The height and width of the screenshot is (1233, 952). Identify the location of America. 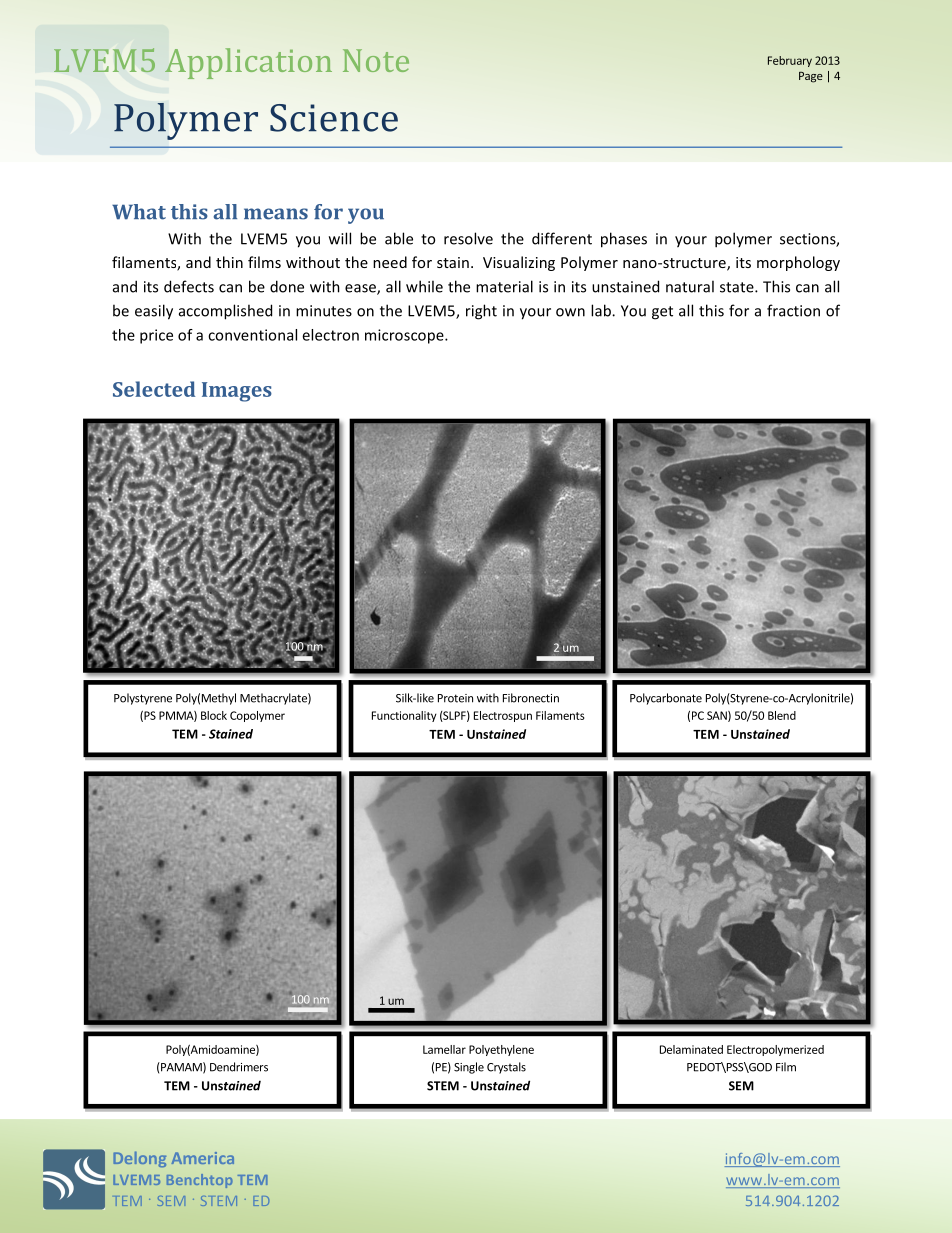
(202, 1158).
